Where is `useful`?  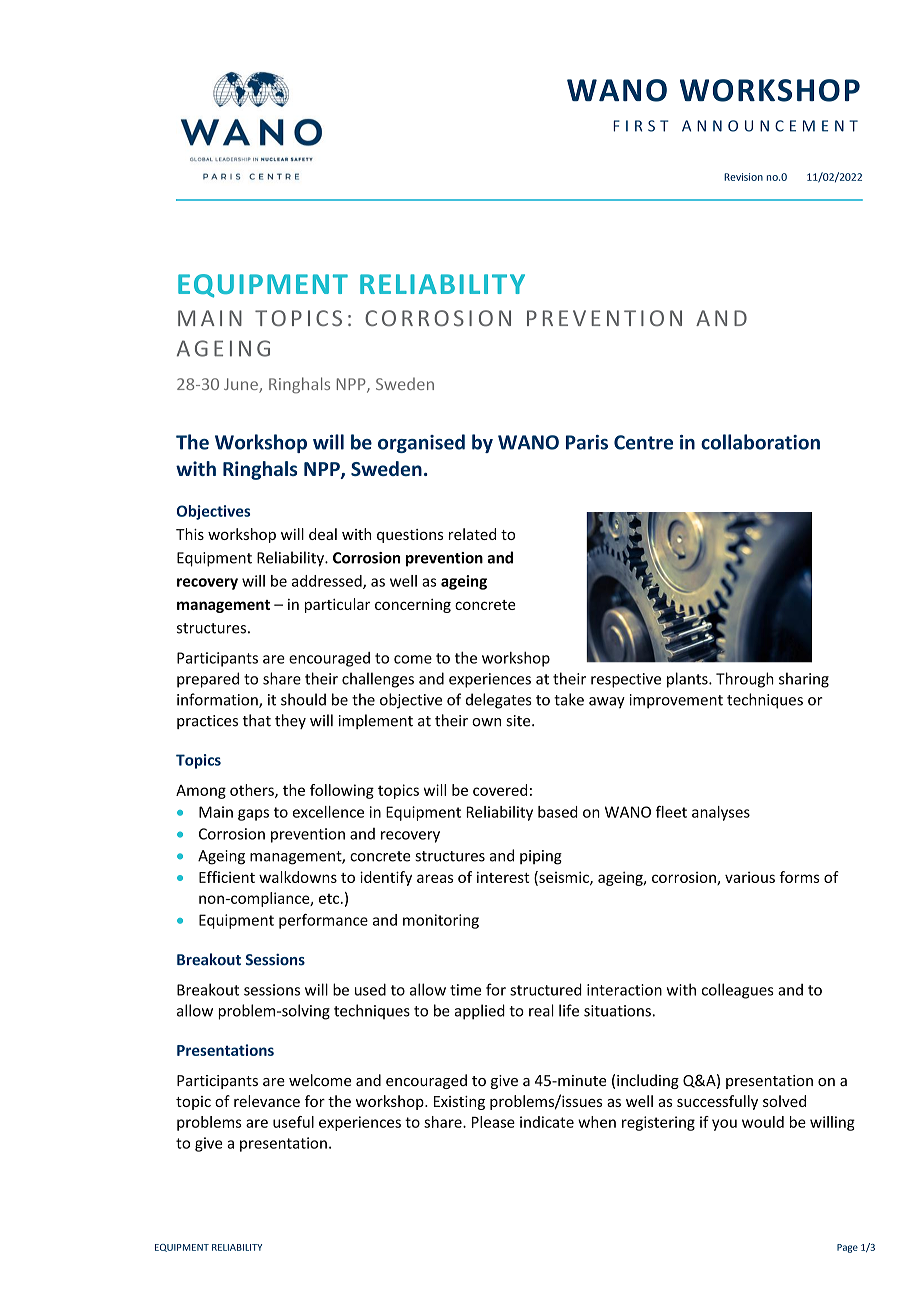
useful is located at coordinates (293, 1122).
